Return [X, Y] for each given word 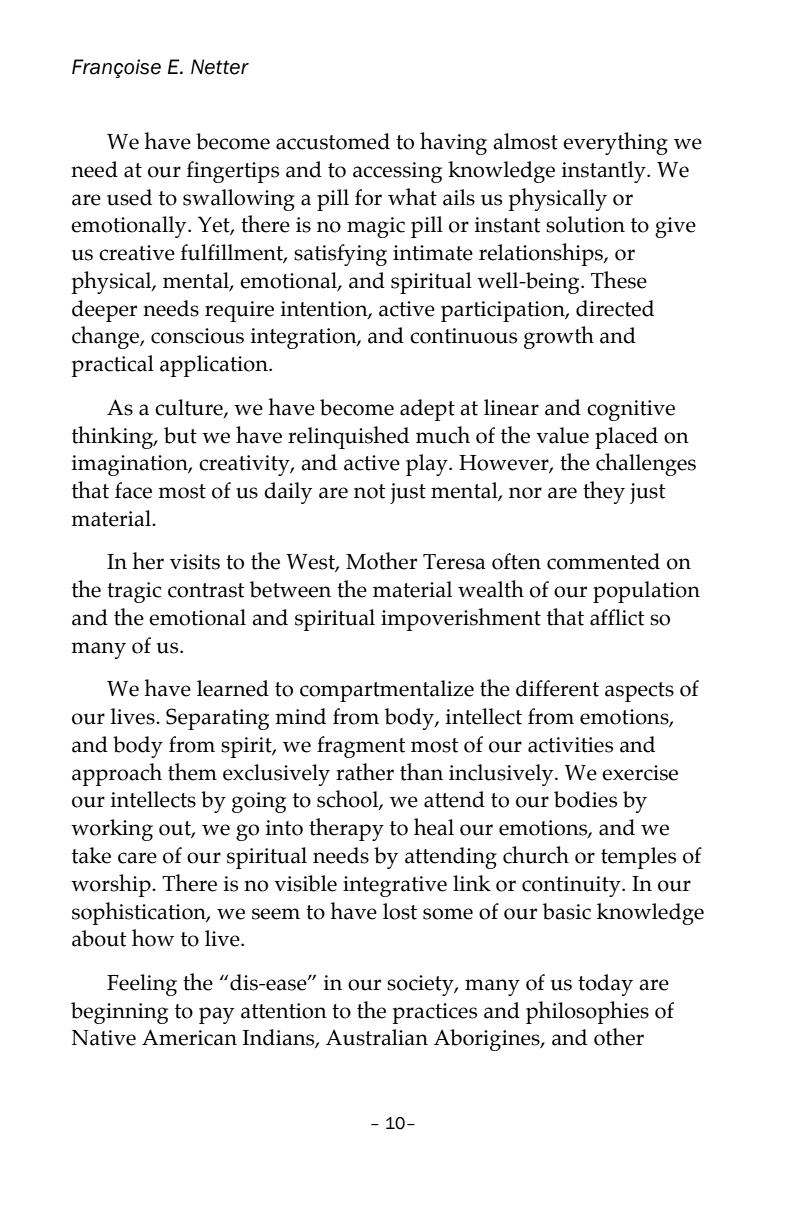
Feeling [142, 985]
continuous [463, 336]
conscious [197, 336]
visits [195, 562]
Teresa [454, 562]
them [192, 772]
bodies [585, 799]
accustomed [333, 141]
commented [603, 561]
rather [365, 772]
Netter [220, 67]
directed [615, 308]
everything [615, 143]
